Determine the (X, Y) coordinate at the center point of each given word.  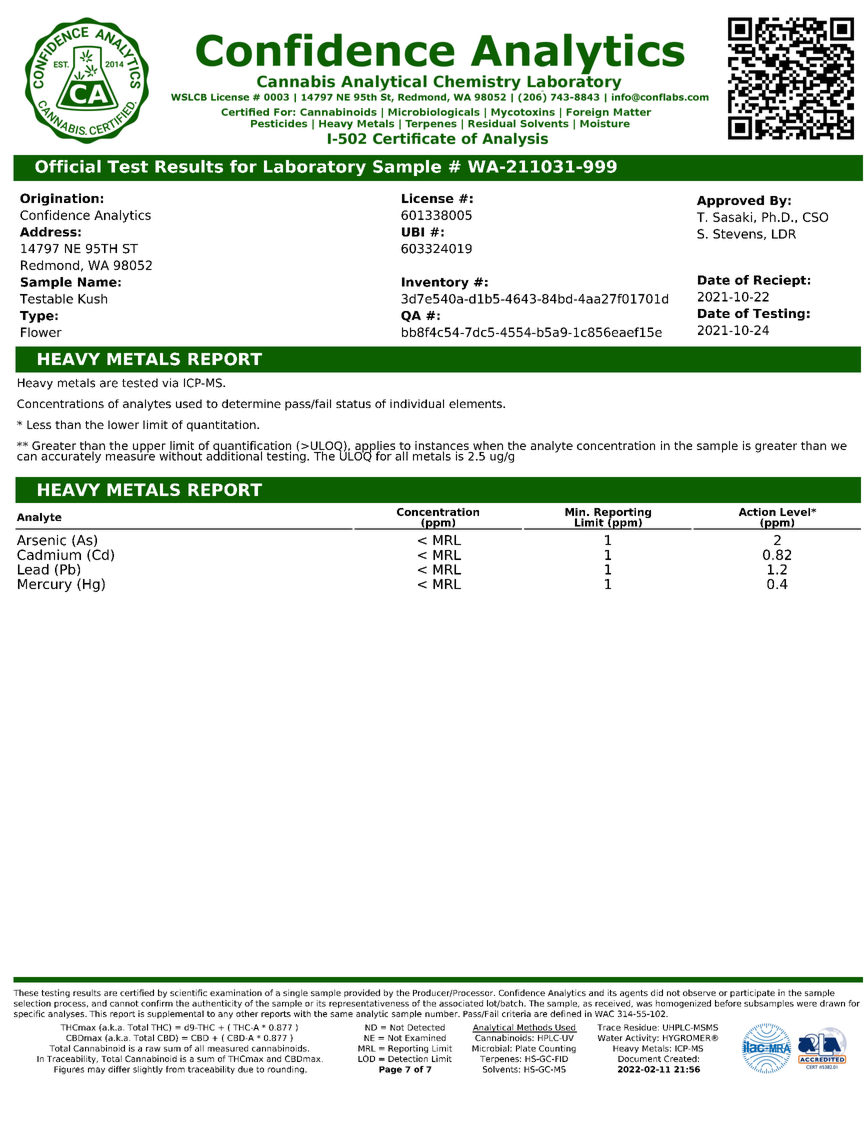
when (487, 447)
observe (699, 992)
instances (443, 447)
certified (137, 992)
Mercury (45, 585)
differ (119, 1069)
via (170, 383)
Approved (730, 201)
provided (362, 993)
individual (417, 403)
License (428, 198)
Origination (59, 199)
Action (757, 512)
